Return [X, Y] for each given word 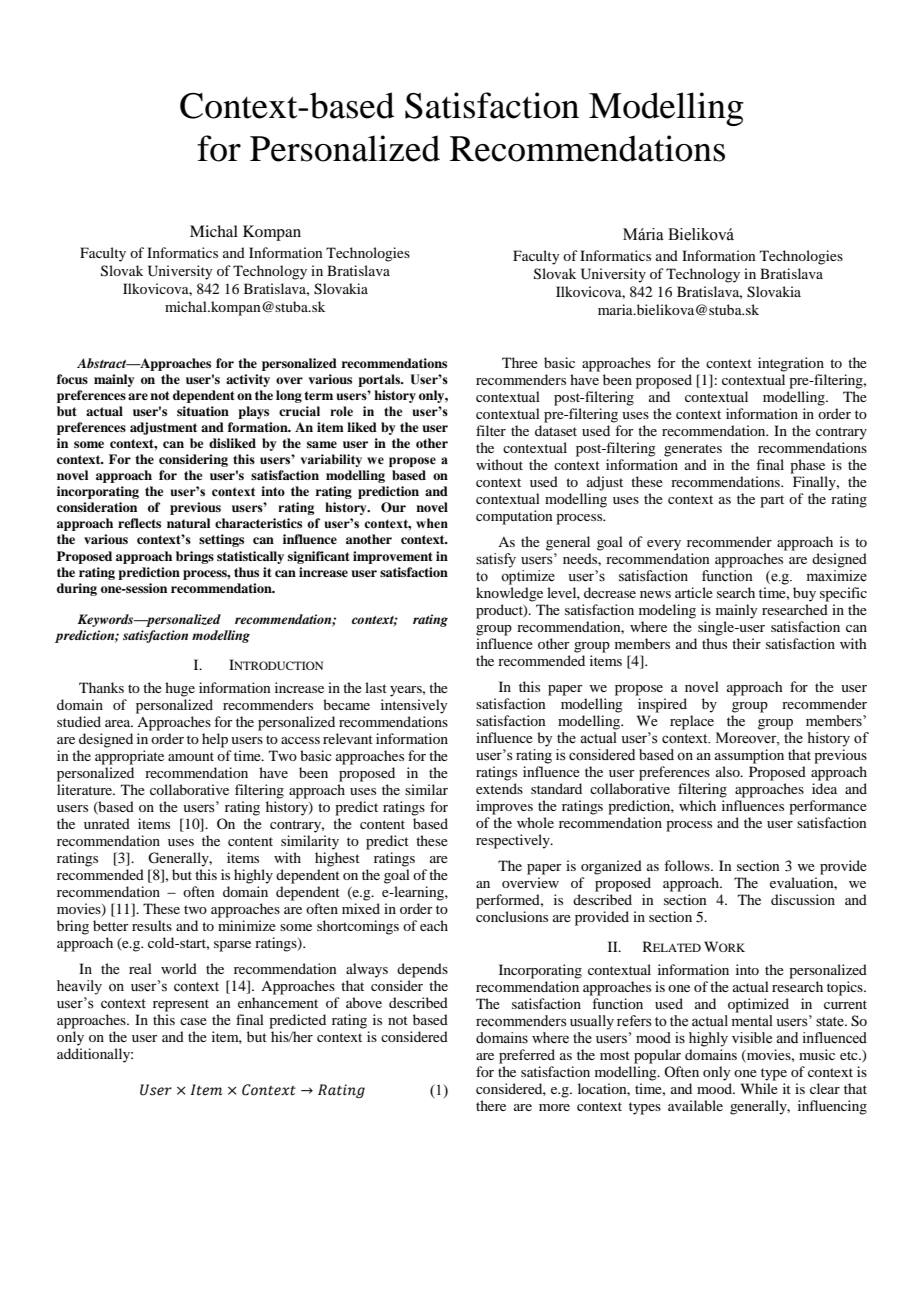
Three [520, 362]
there [491, 1105]
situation [203, 411]
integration [791, 364]
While [759, 1088]
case [193, 1021]
